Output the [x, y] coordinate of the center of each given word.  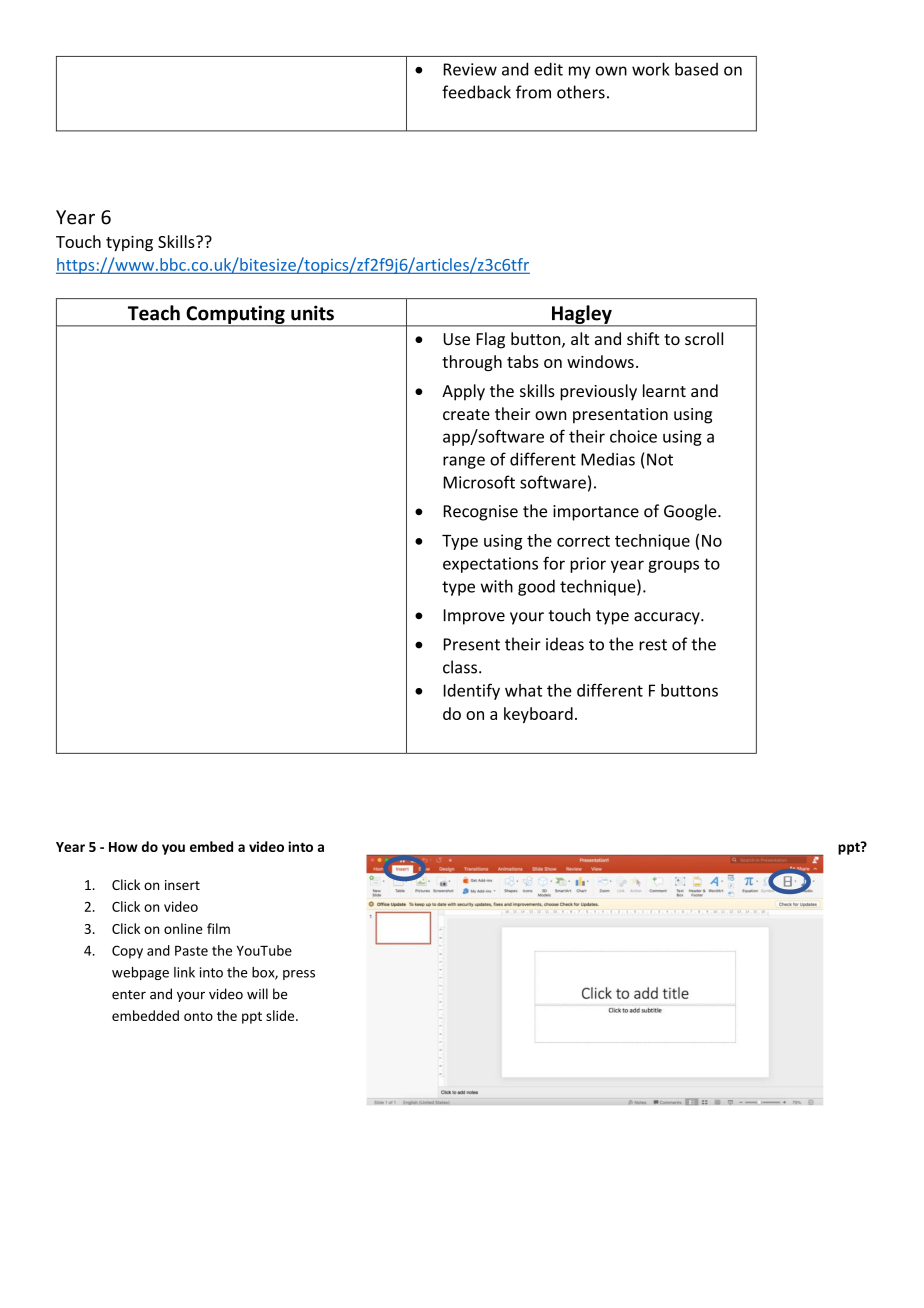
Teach [154, 313]
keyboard [538, 715]
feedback [476, 92]
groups [673, 566]
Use [456, 339]
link [184, 972]
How [123, 847]
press [299, 975]
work [650, 69]
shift [643, 338]
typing [129, 243]
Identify [472, 691]
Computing [235, 315]
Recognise [481, 513]
